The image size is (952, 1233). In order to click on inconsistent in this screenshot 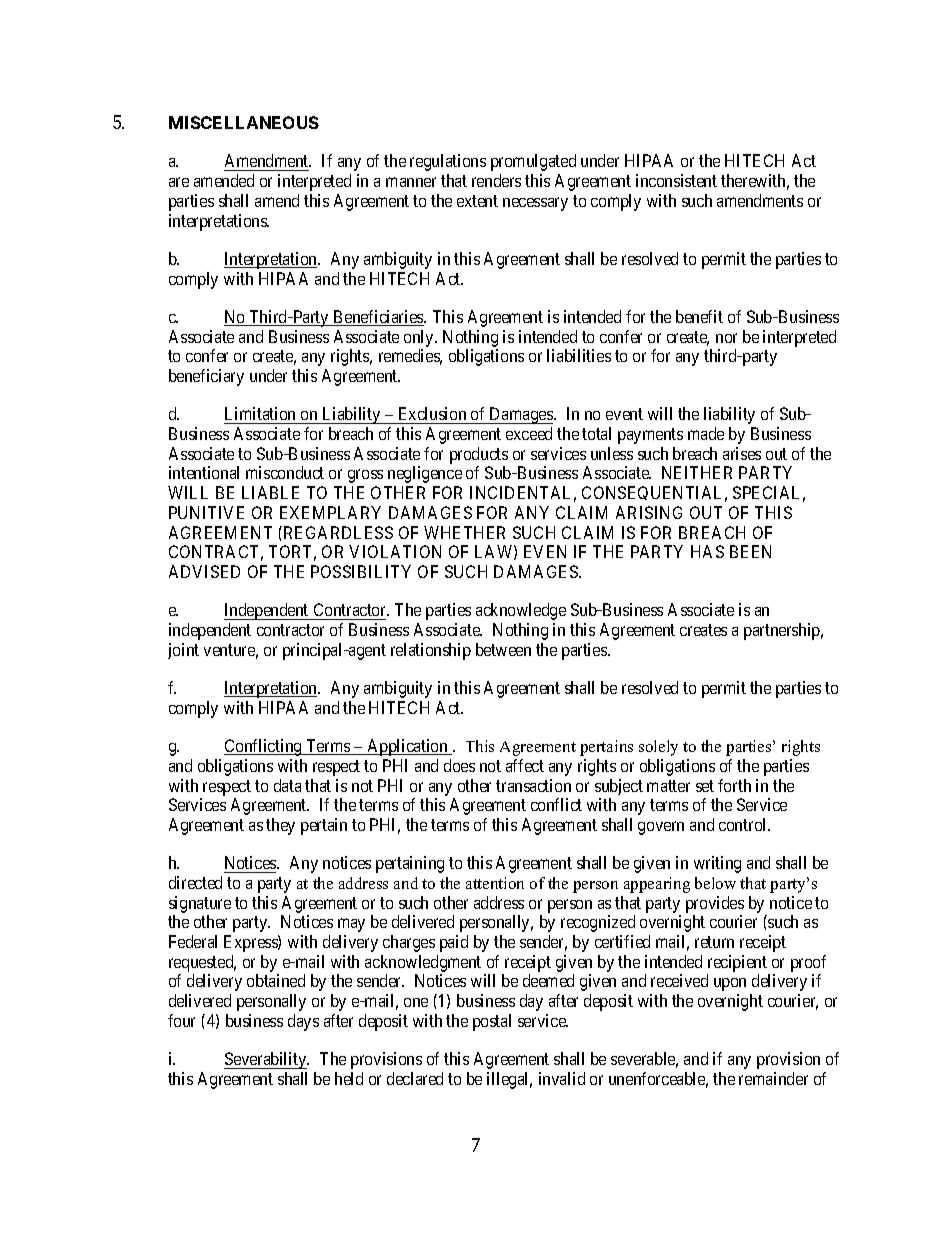, I will do `click(676, 180)`.
